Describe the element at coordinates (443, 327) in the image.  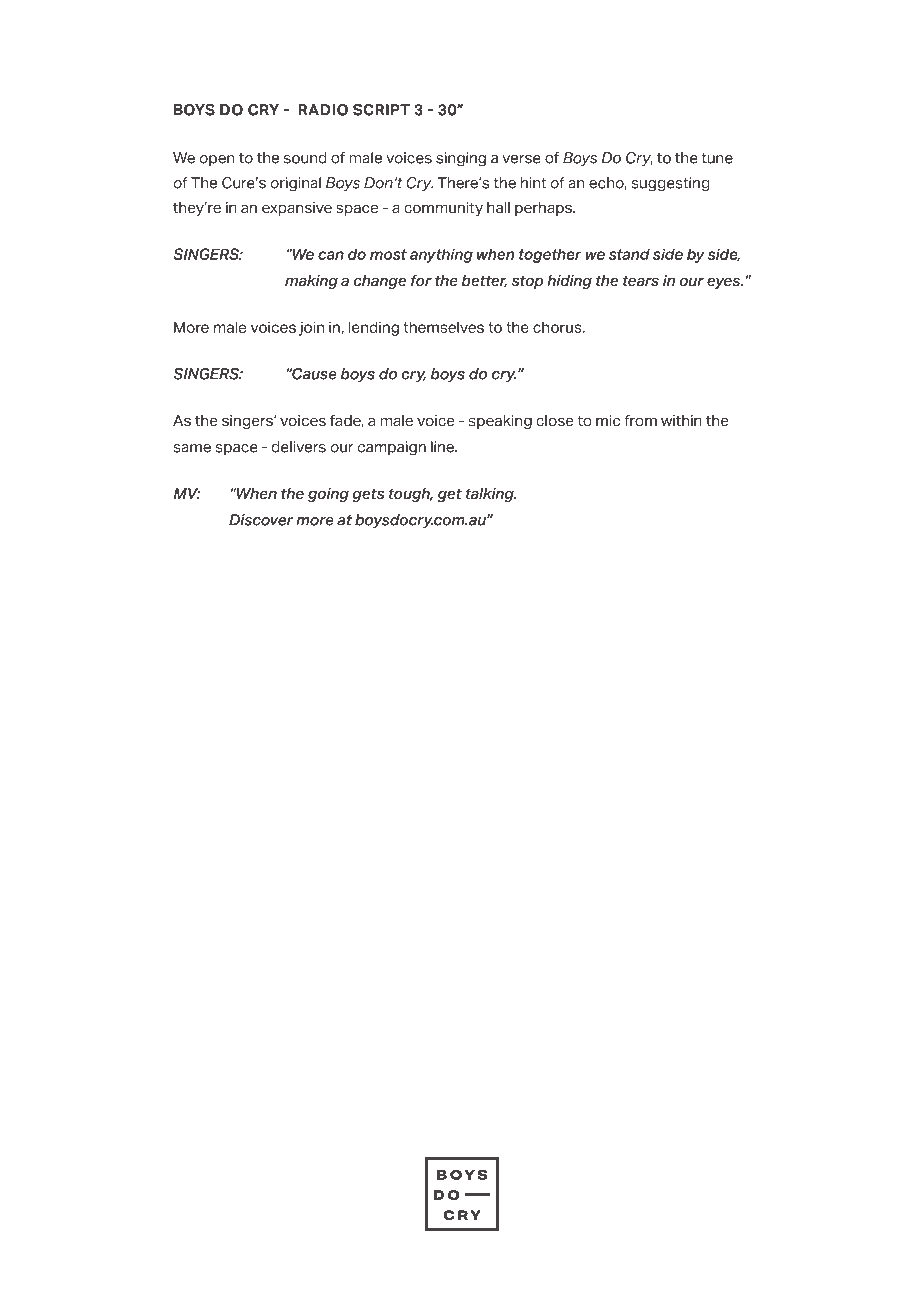
I see `themselves` at that location.
